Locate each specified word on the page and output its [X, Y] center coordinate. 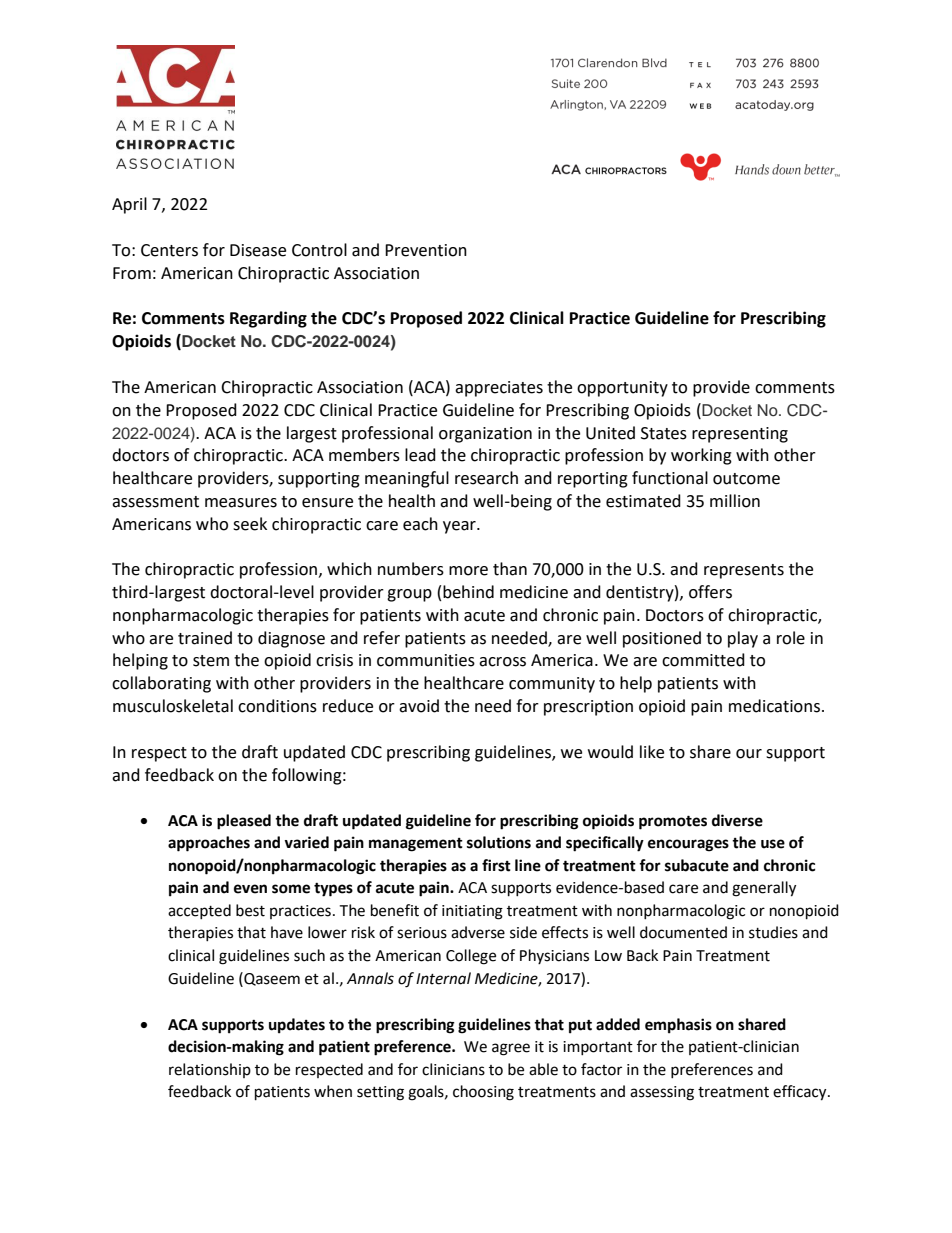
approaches [209, 844]
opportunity [622, 389]
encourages [688, 845]
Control [319, 250]
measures [241, 503]
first [496, 865]
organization [485, 435]
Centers [169, 250]
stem [211, 661]
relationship [210, 1070]
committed [703, 660]
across [502, 662]
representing [740, 435]
